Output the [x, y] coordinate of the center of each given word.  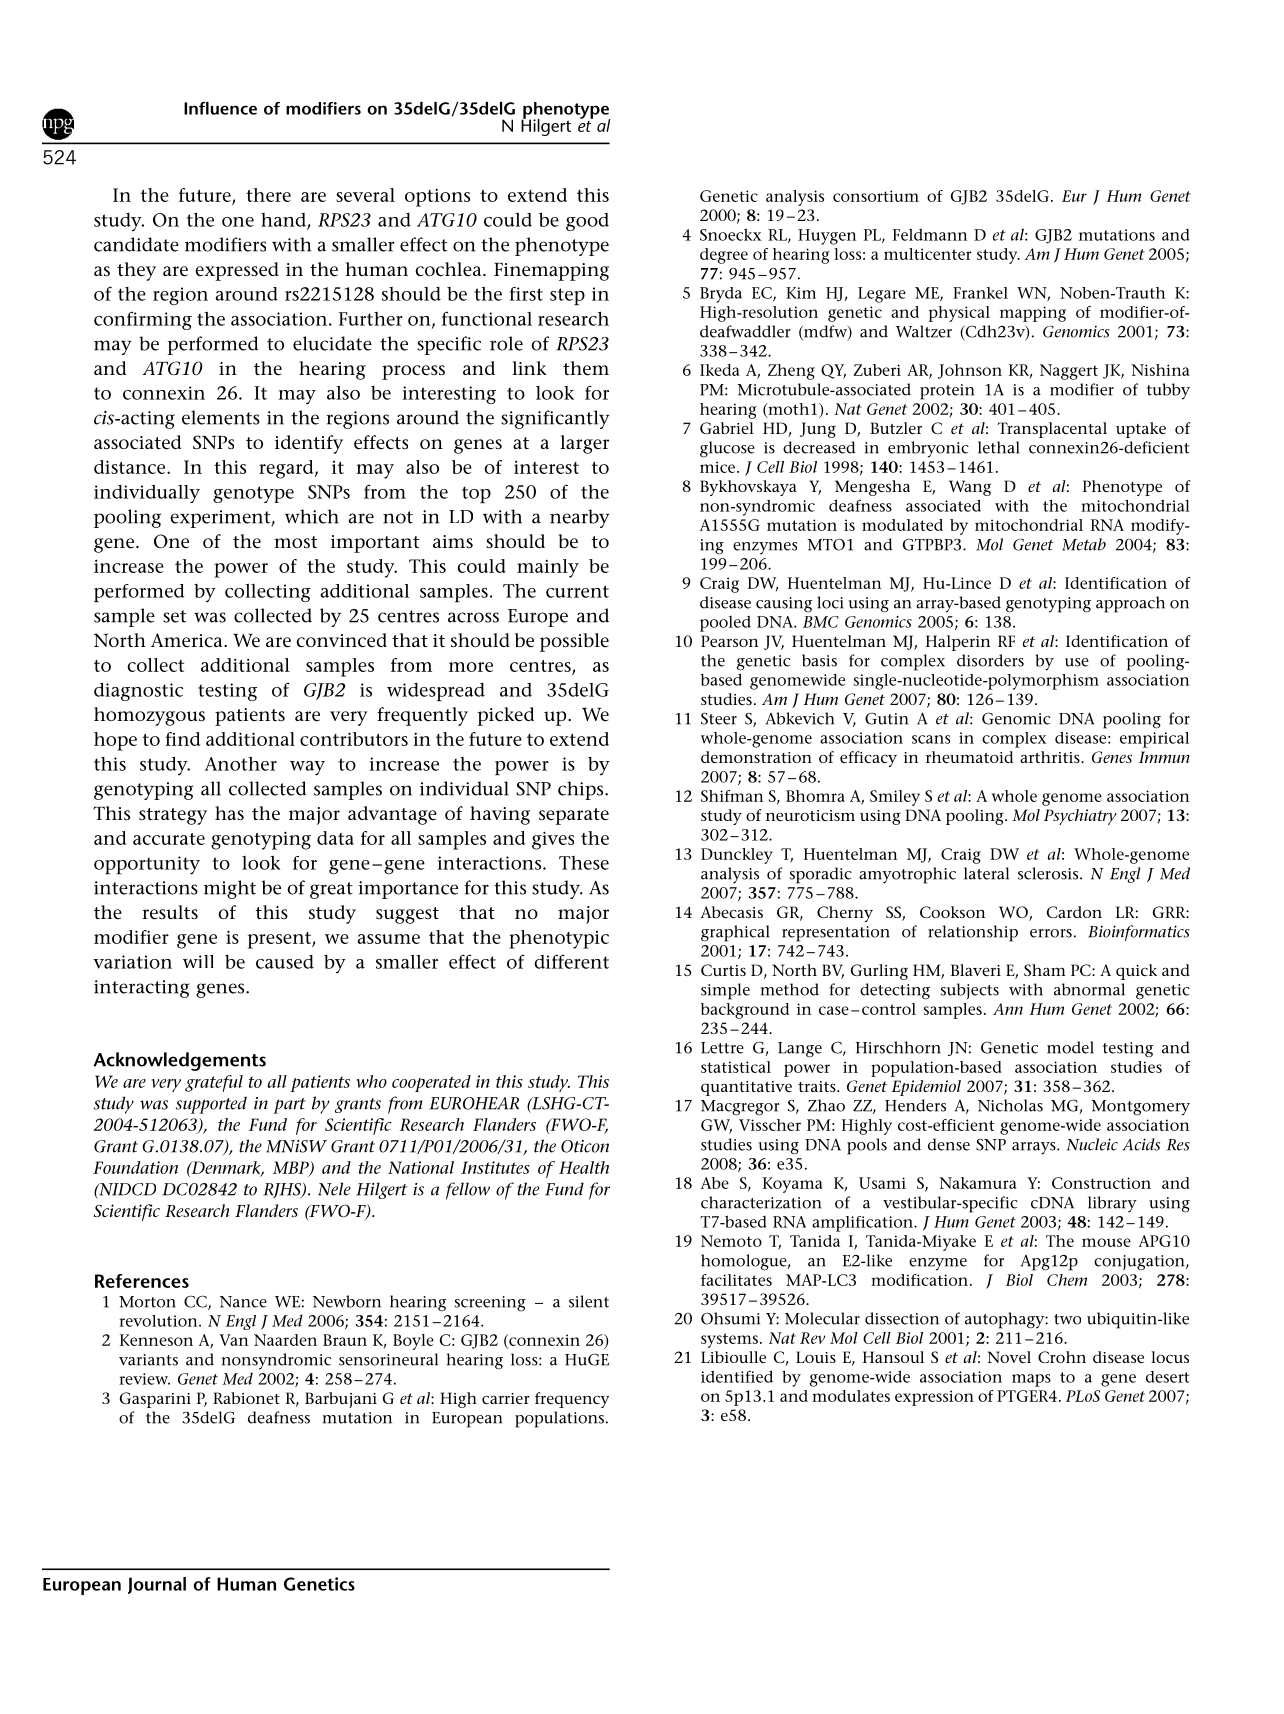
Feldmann [930, 234]
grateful [214, 1083]
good [587, 222]
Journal [157, 1585]
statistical [736, 1067]
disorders [990, 660]
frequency [572, 1400]
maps [1031, 1380]
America [188, 640]
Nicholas [1010, 1105]
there [268, 195]
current [577, 592]
